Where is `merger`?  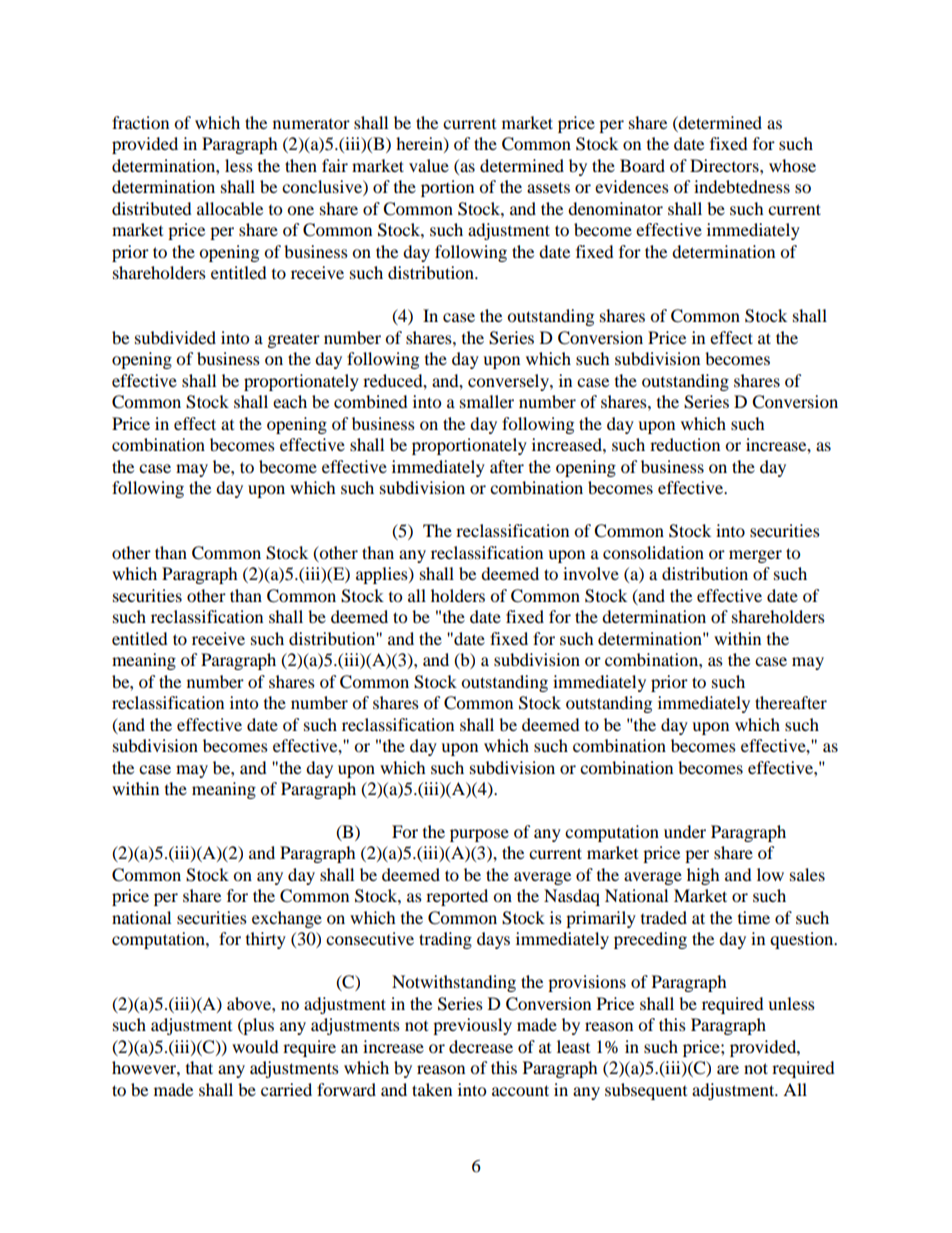
merger is located at coordinates (755, 556).
